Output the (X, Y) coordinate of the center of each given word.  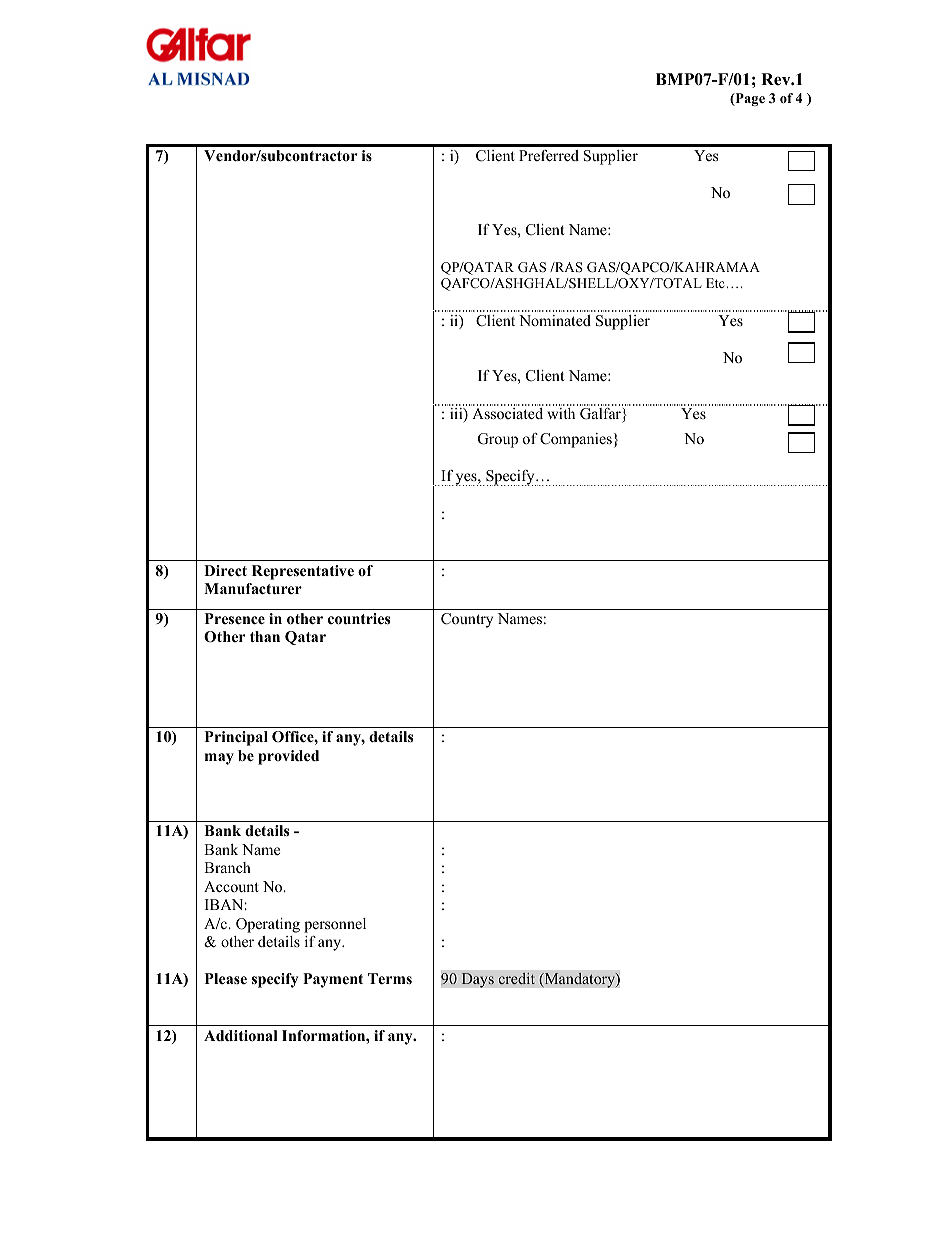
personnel (335, 925)
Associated (507, 413)
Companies (576, 440)
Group (498, 440)
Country (467, 620)
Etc (716, 283)
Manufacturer (253, 589)
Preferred (549, 155)
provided (288, 757)
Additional (240, 1036)
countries (359, 619)
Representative (303, 572)
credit (516, 978)
